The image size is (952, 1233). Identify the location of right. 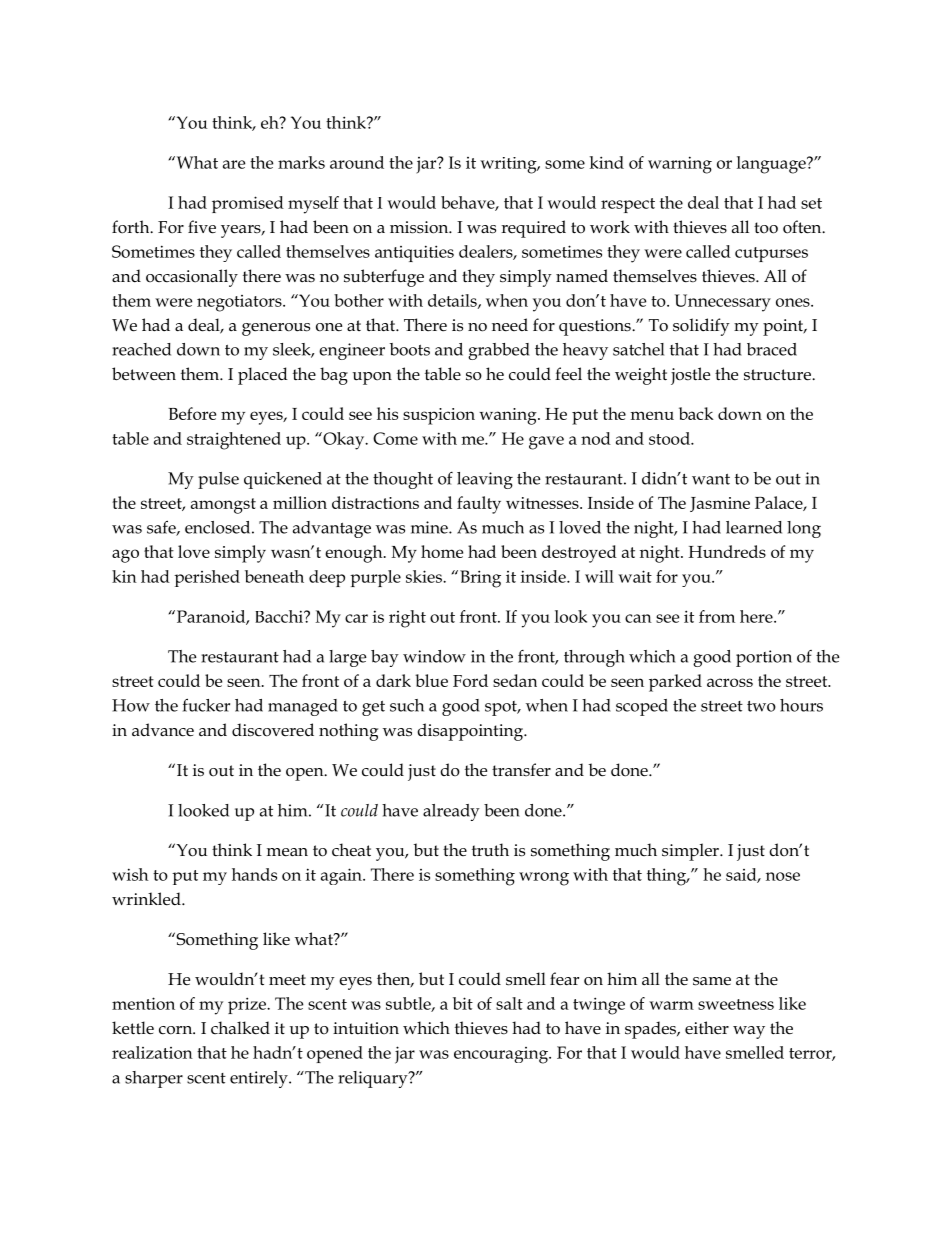
(407, 619).
